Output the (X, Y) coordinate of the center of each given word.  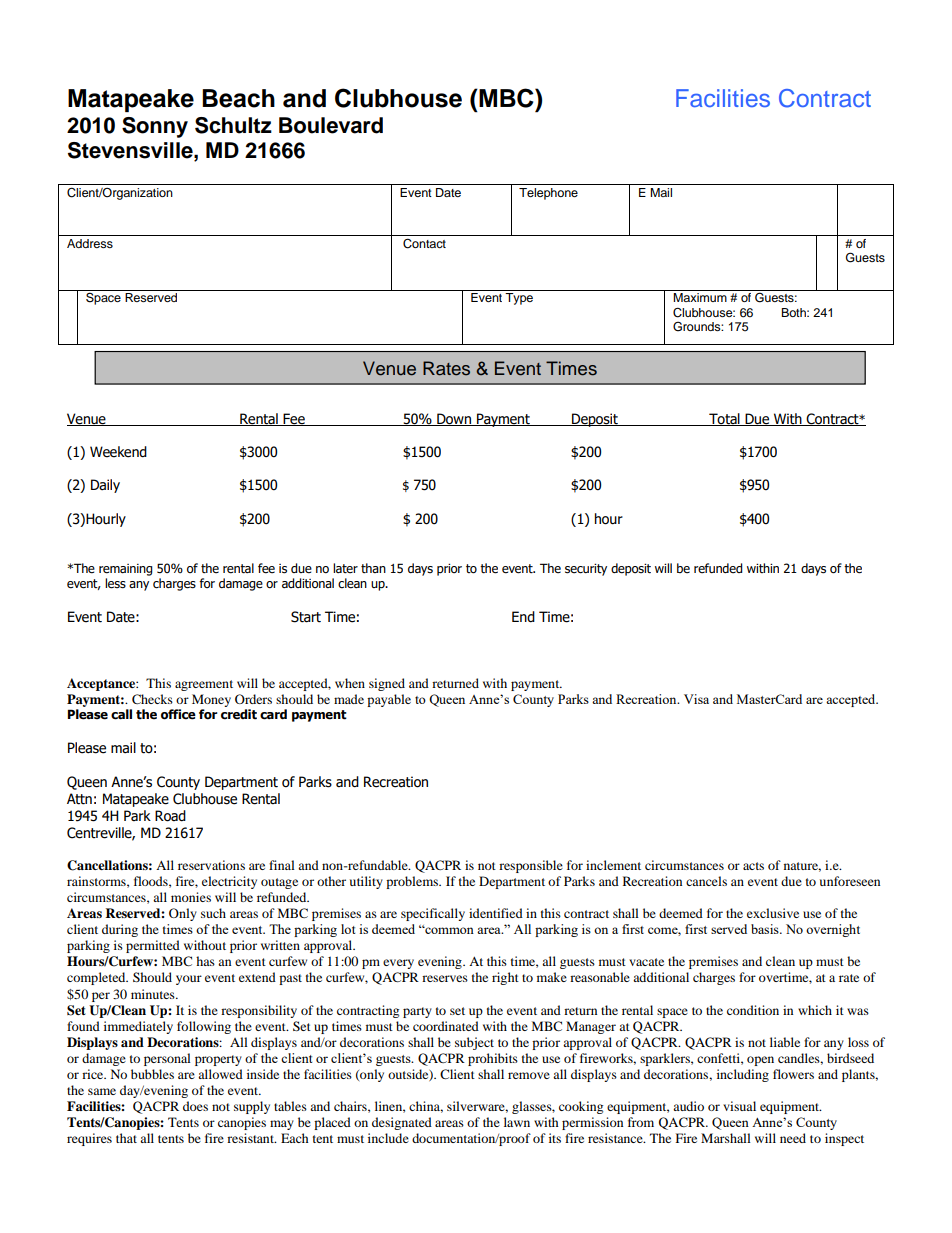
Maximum (700, 297)
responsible (531, 866)
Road (170, 816)
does (195, 1106)
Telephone (548, 194)
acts (753, 866)
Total (724, 419)
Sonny (155, 127)
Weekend (118, 452)
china (426, 1107)
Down (454, 419)
